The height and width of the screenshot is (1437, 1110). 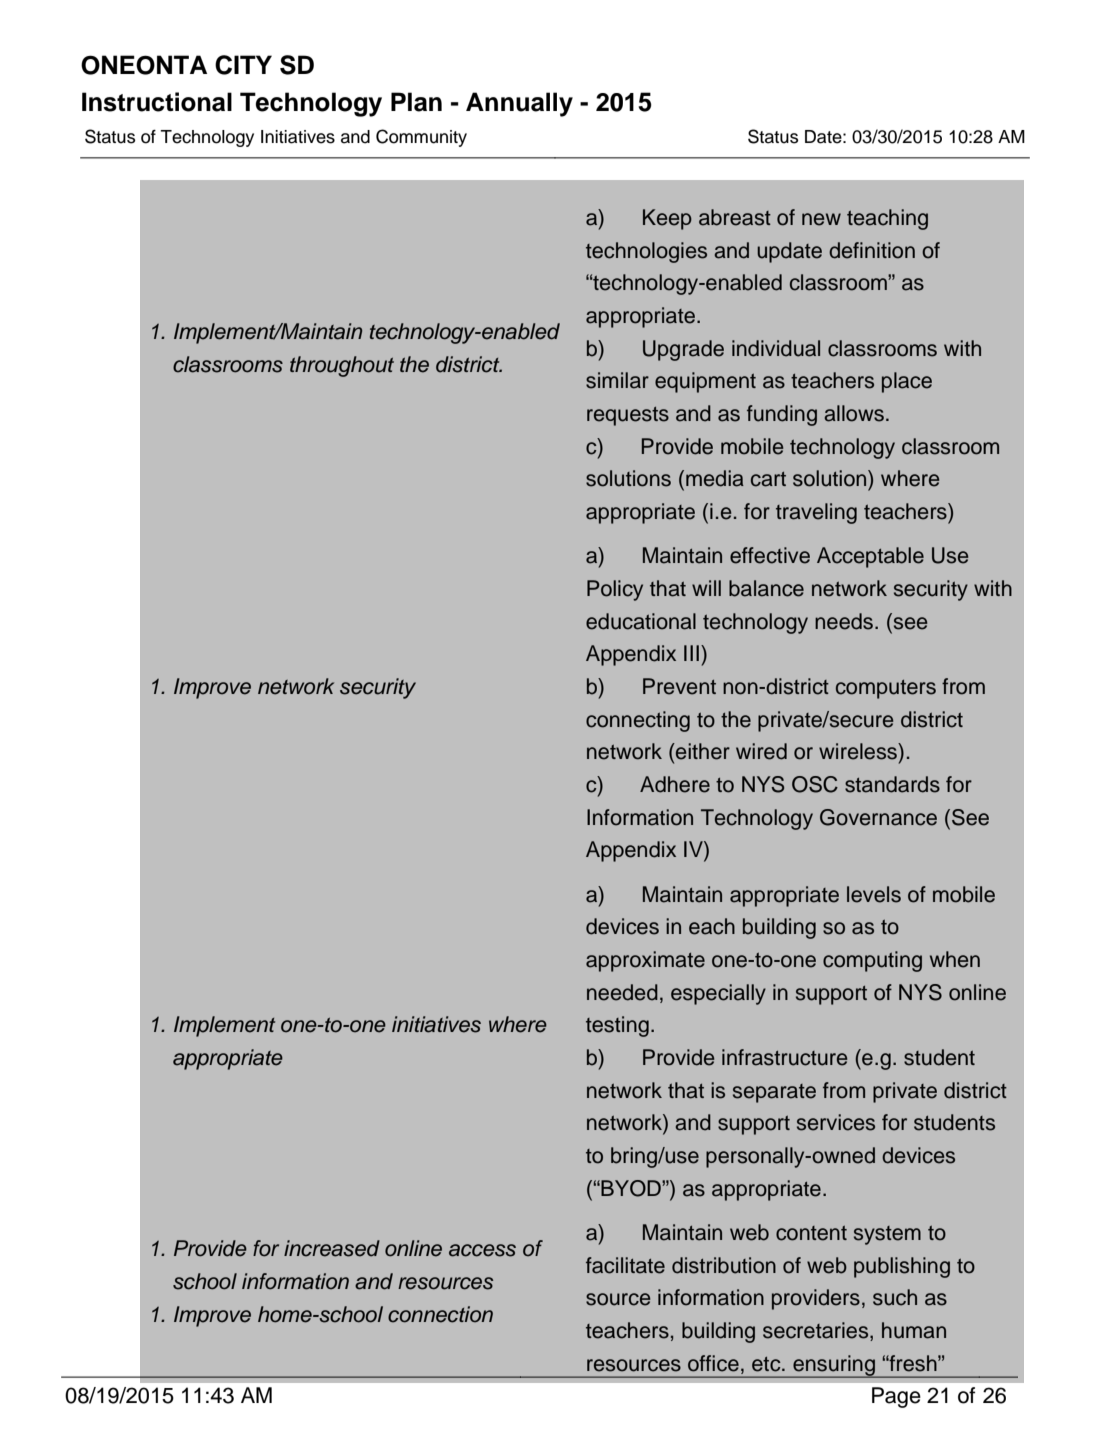 What do you see at coordinates (519, 104) in the screenshot?
I see `Annually` at bounding box center [519, 104].
